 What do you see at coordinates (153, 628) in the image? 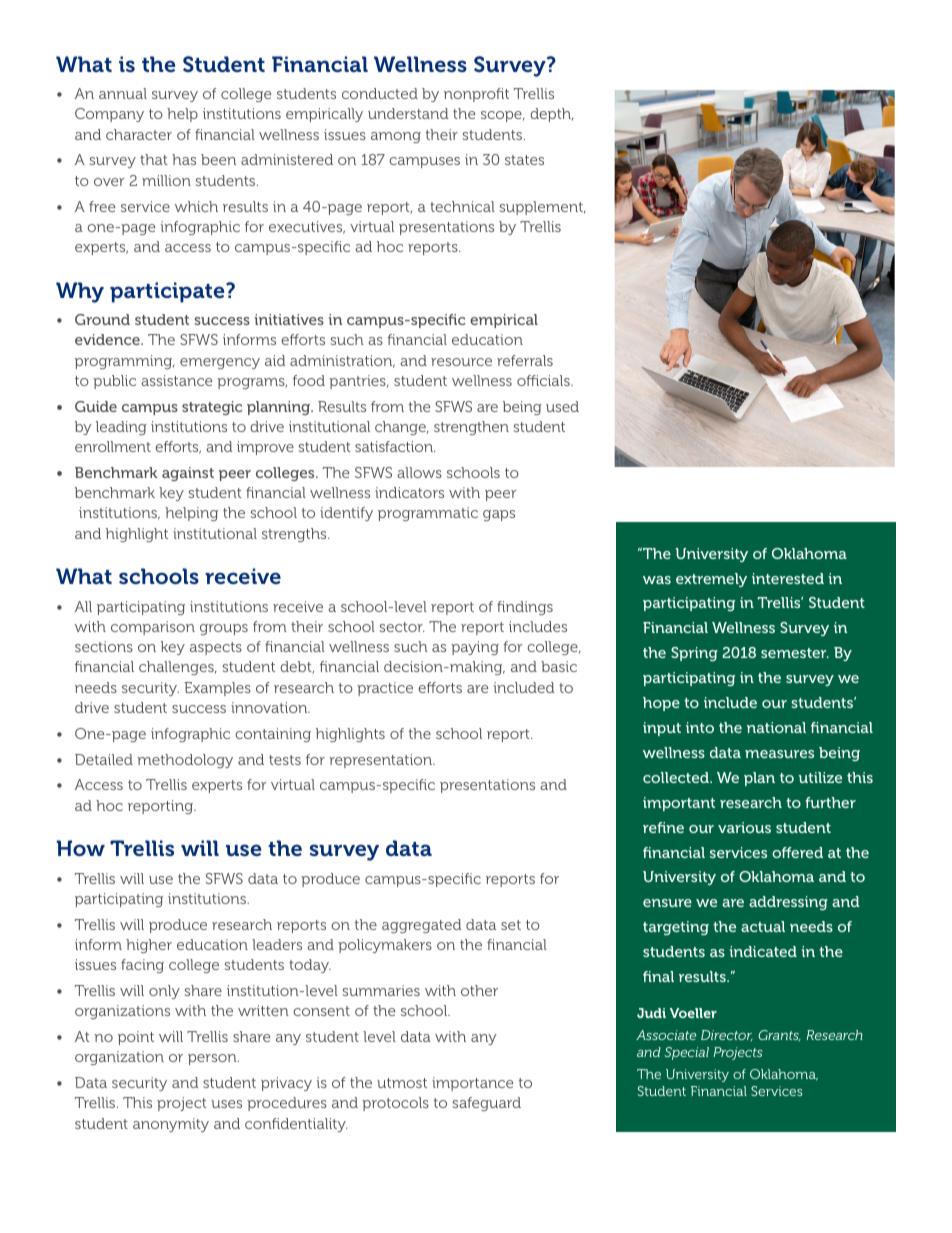
I see `comparison` at bounding box center [153, 628].
